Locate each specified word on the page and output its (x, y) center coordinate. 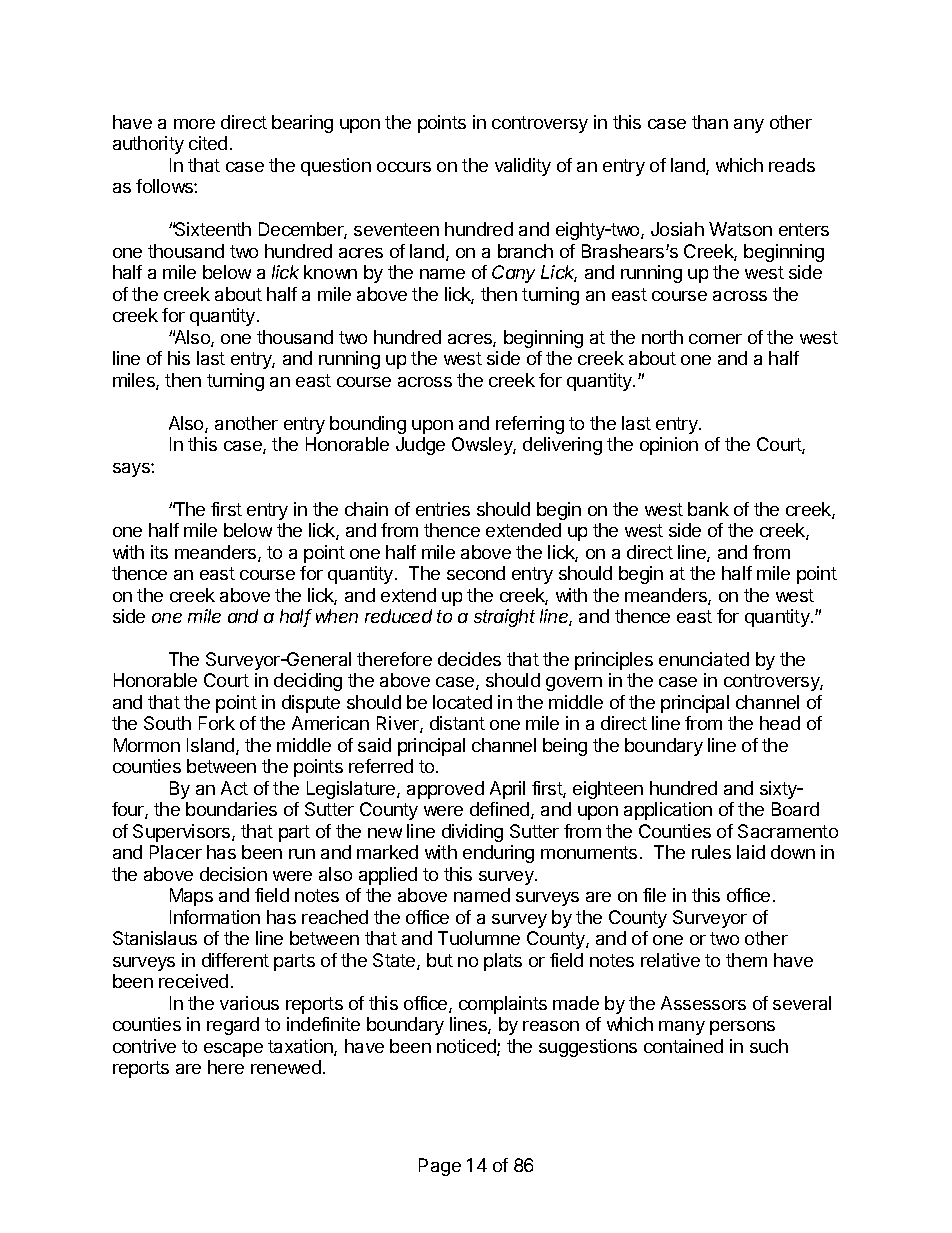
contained (683, 1046)
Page (440, 1167)
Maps (191, 897)
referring (530, 425)
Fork (217, 723)
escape (233, 1050)
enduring (498, 854)
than (710, 122)
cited (208, 143)
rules (711, 852)
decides (469, 659)
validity (523, 167)
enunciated (704, 659)
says (132, 470)
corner (715, 339)
